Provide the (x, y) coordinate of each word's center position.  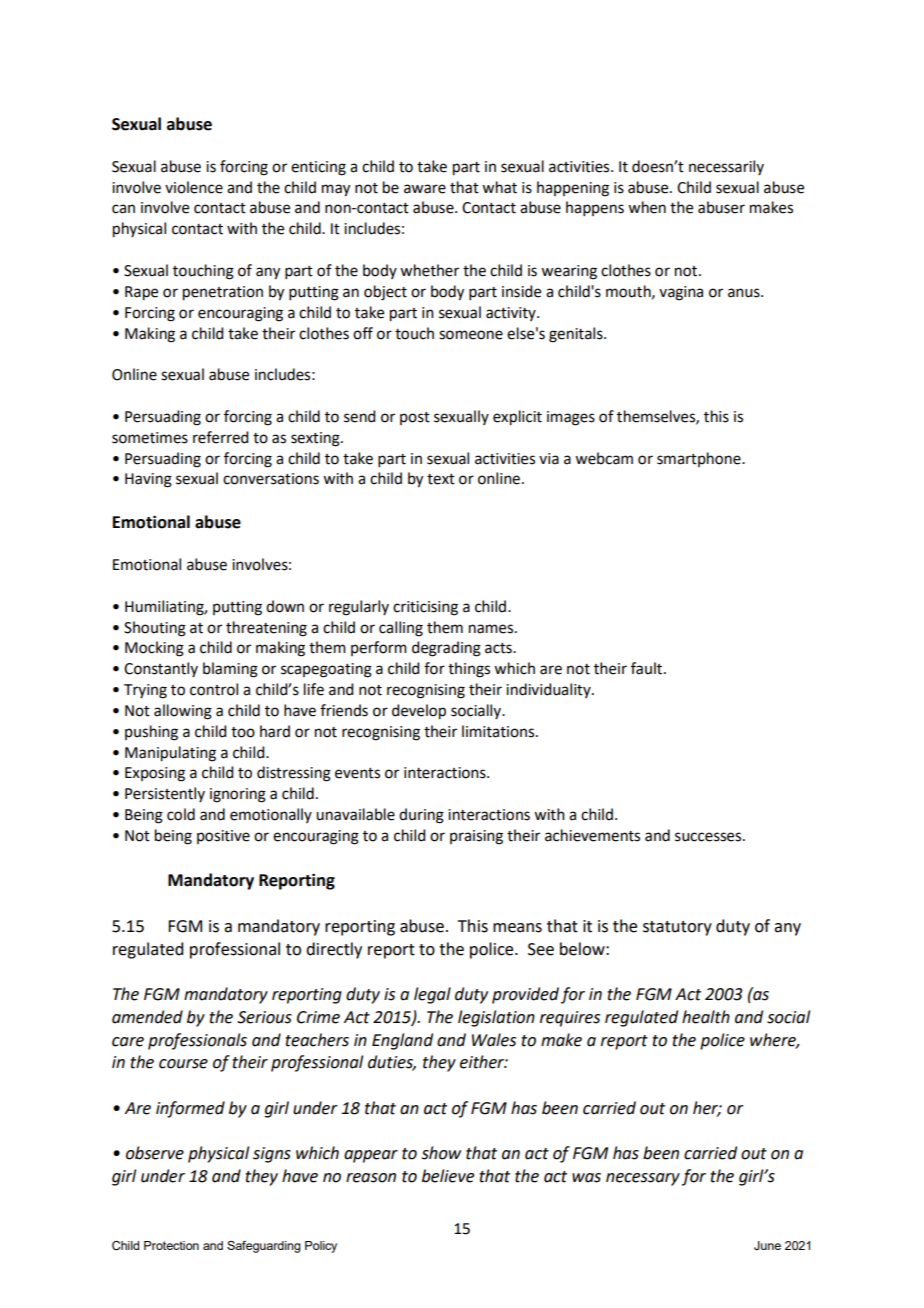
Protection (171, 1245)
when (647, 207)
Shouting (155, 629)
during (421, 816)
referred (220, 437)
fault (648, 668)
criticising (425, 608)
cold (181, 814)
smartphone (700, 459)
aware (425, 189)
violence (194, 187)
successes (709, 837)
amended (147, 1017)
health (706, 1017)
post (415, 418)
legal (432, 995)
